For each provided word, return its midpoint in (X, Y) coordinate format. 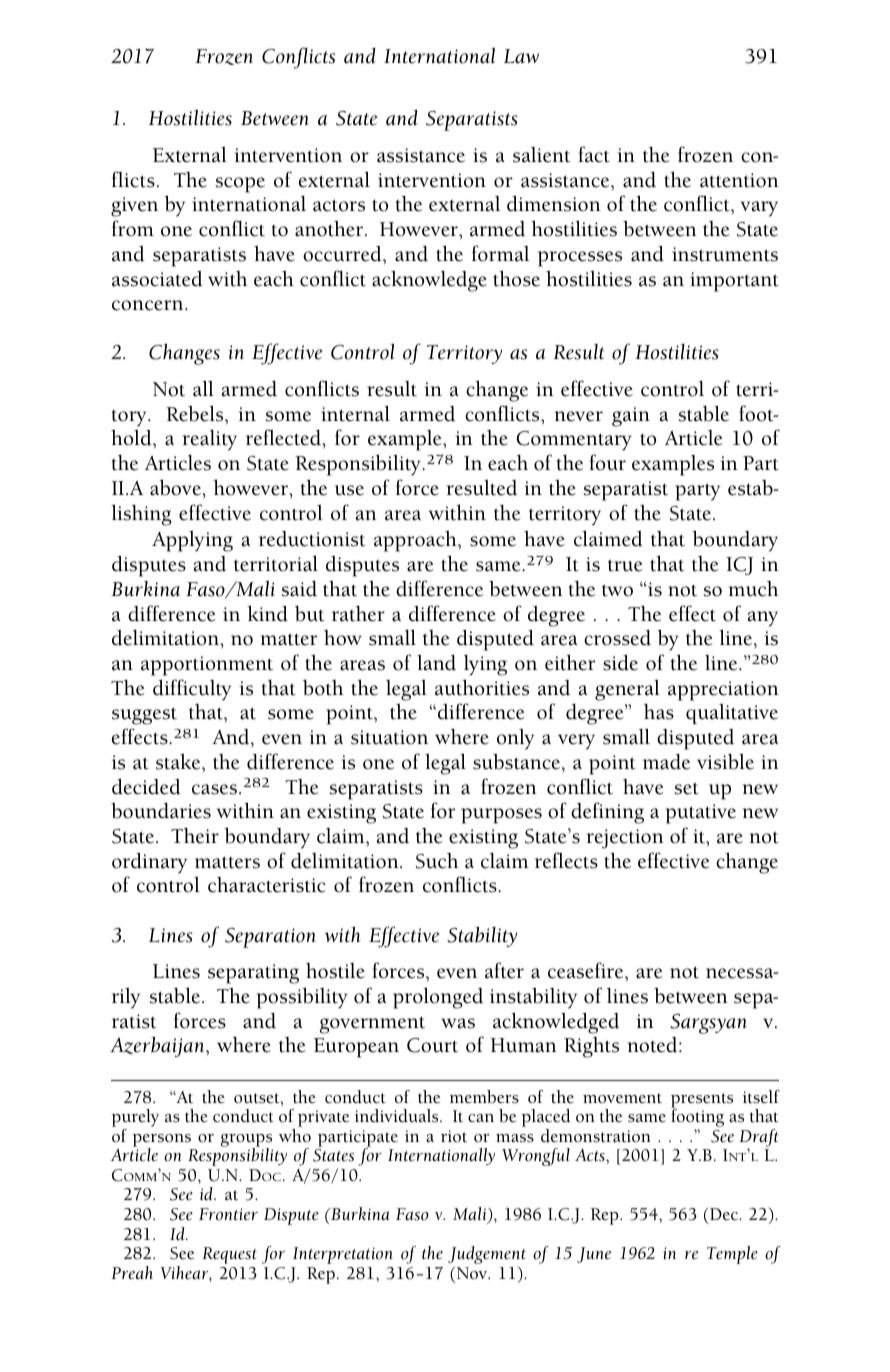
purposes (501, 816)
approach (416, 541)
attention (739, 180)
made (666, 762)
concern (149, 305)
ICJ (739, 566)
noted (654, 1045)
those (516, 278)
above (176, 487)
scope (240, 185)
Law (521, 56)
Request (229, 1255)
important (734, 282)
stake (179, 762)
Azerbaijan (158, 1047)
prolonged (438, 998)
